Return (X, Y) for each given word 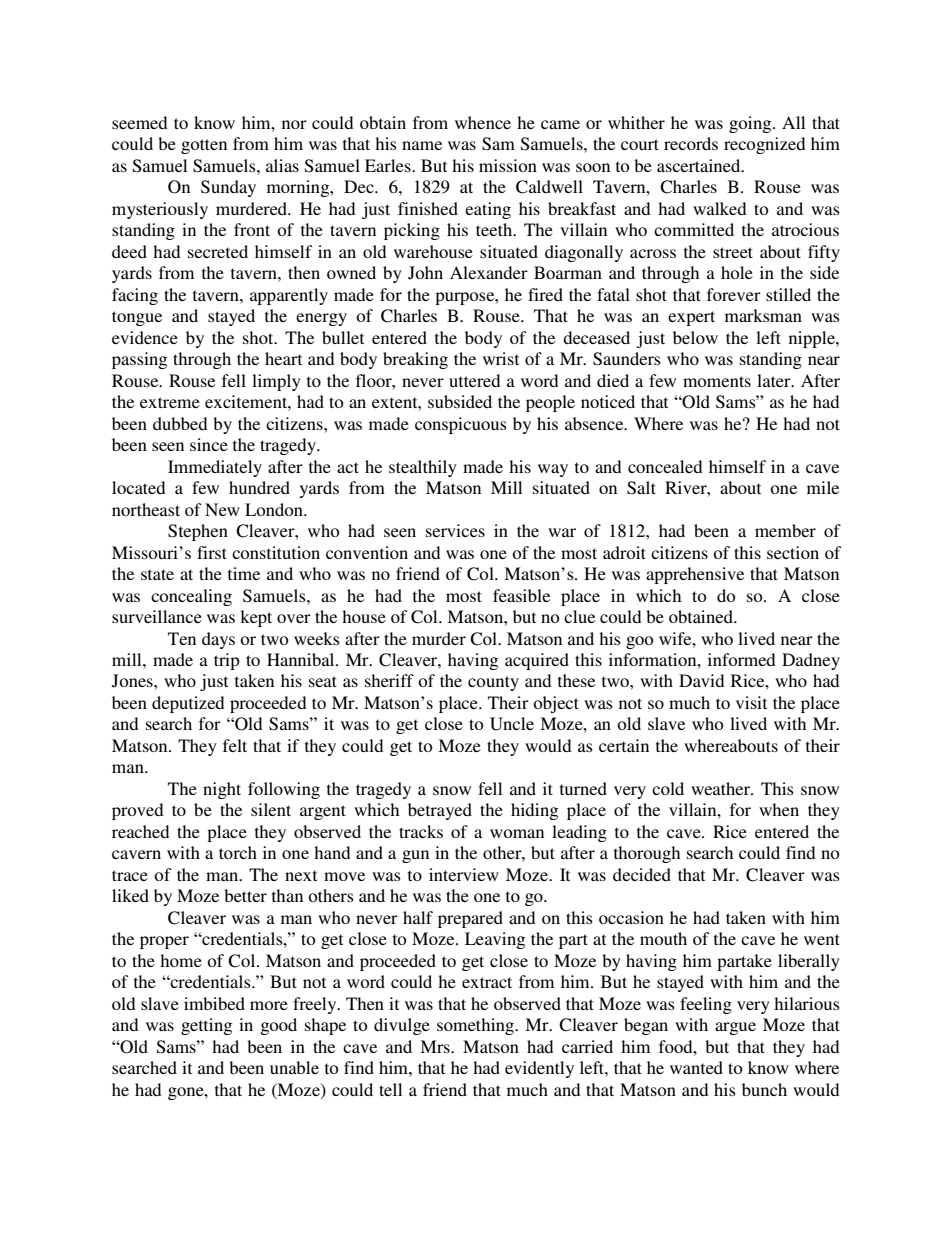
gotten (204, 146)
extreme (170, 402)
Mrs (436, 1046)
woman (517, 833)
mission (508, 165)
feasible (521, 595)
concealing (191, 597)
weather (722, 788)
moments (717, 381)
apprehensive (695, 575)
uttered (474, 380)
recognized (764, 145)
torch (238, 852)
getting (206, 1026)
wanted (696, 1067)
